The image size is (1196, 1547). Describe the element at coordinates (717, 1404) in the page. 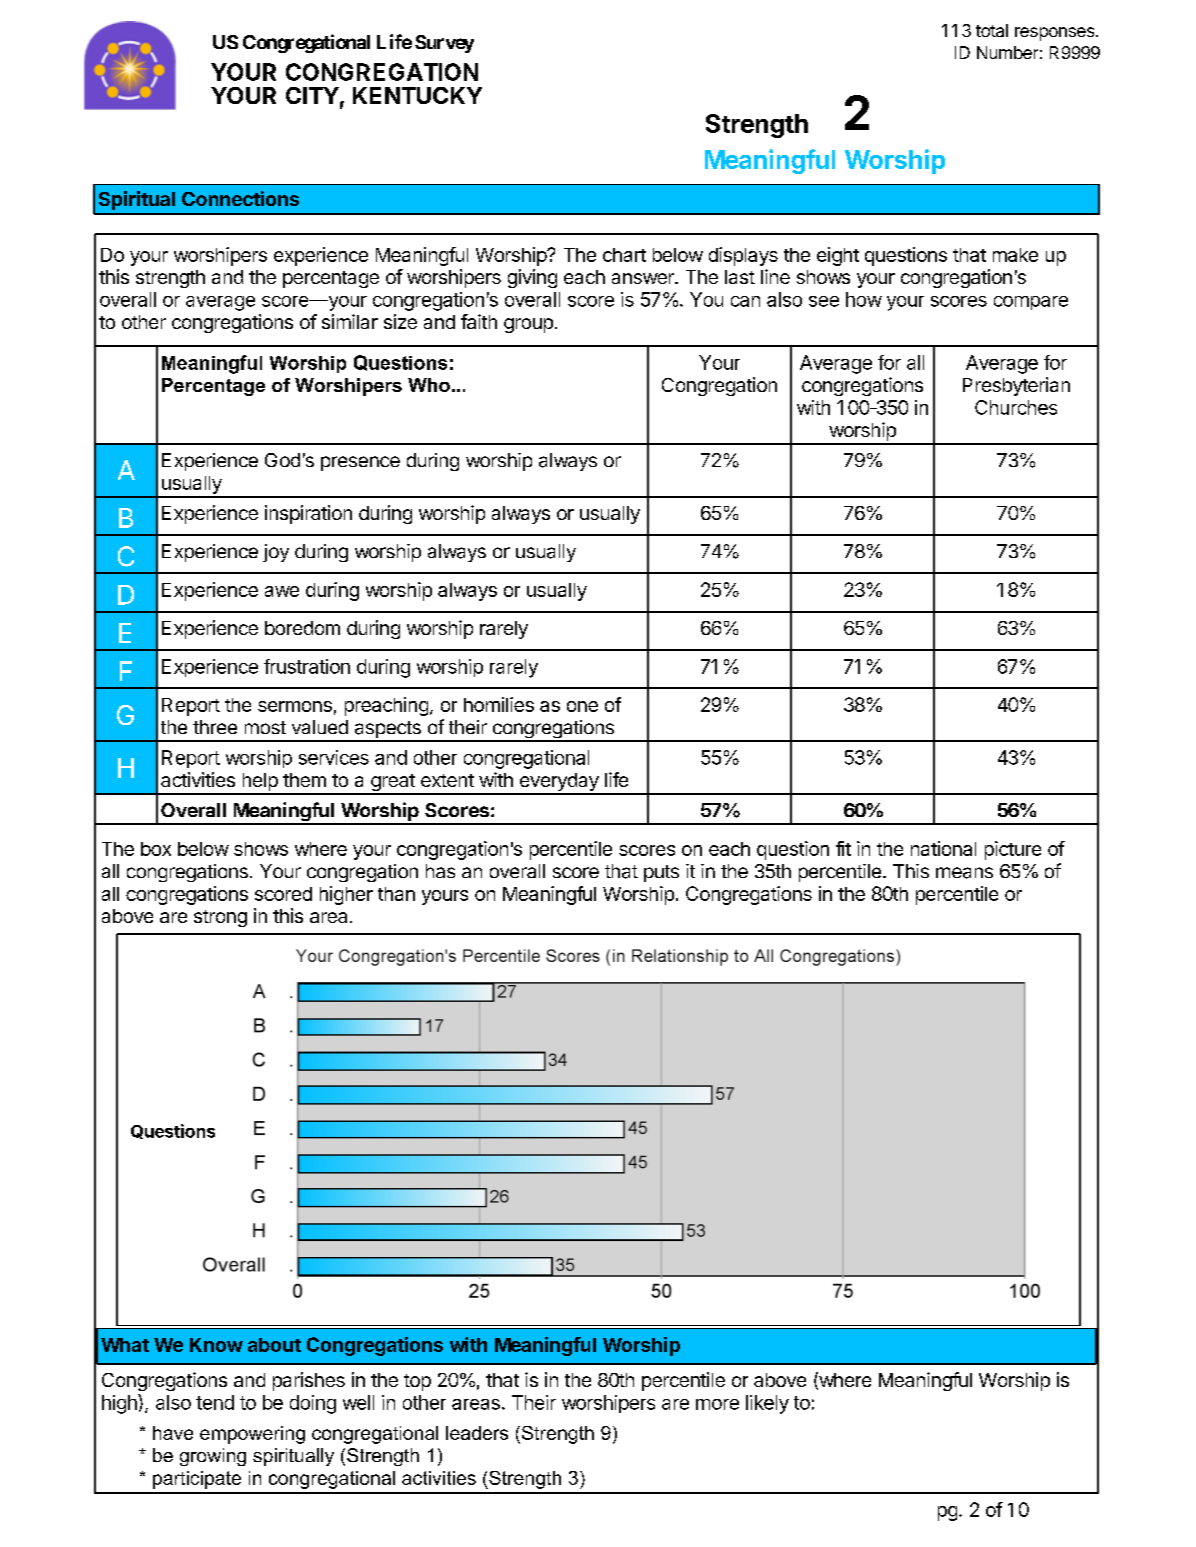

I see `more` at that location.
